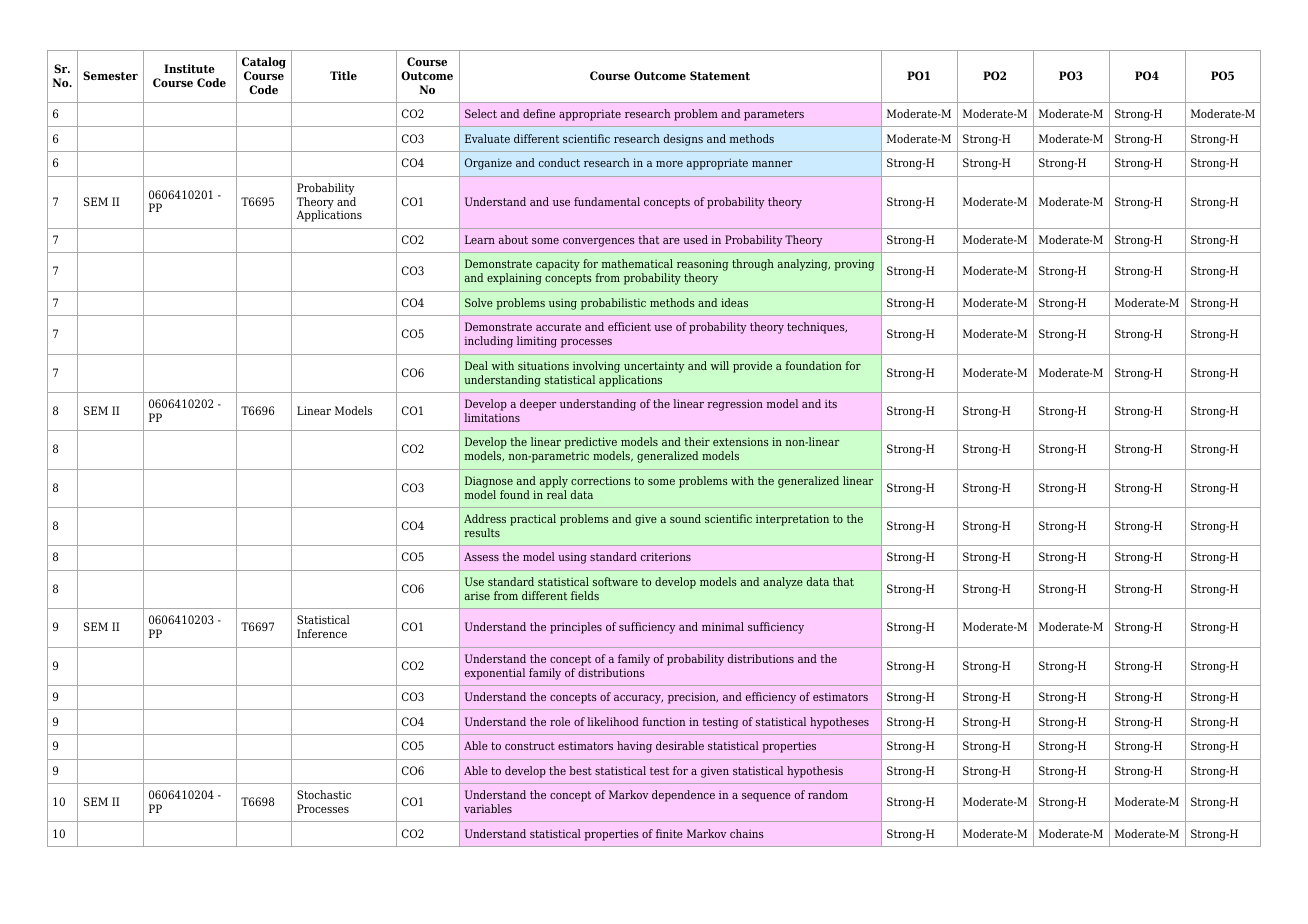  Describe the element at coordinates (322, 633) in the screenshot. I see `Inference` at that location.
